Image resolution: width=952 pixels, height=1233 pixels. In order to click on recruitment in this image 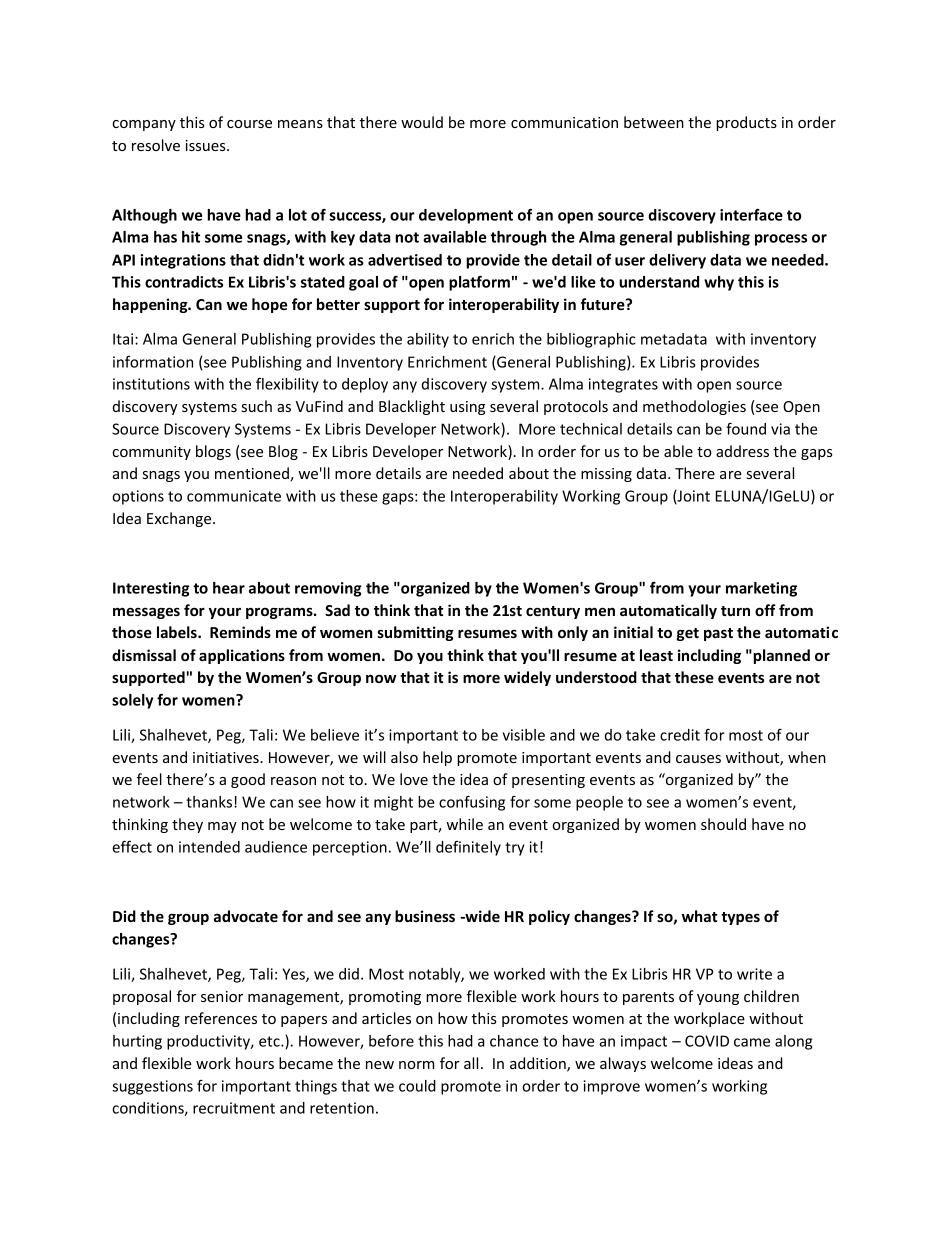, I will do `click(234, 1108)`.
